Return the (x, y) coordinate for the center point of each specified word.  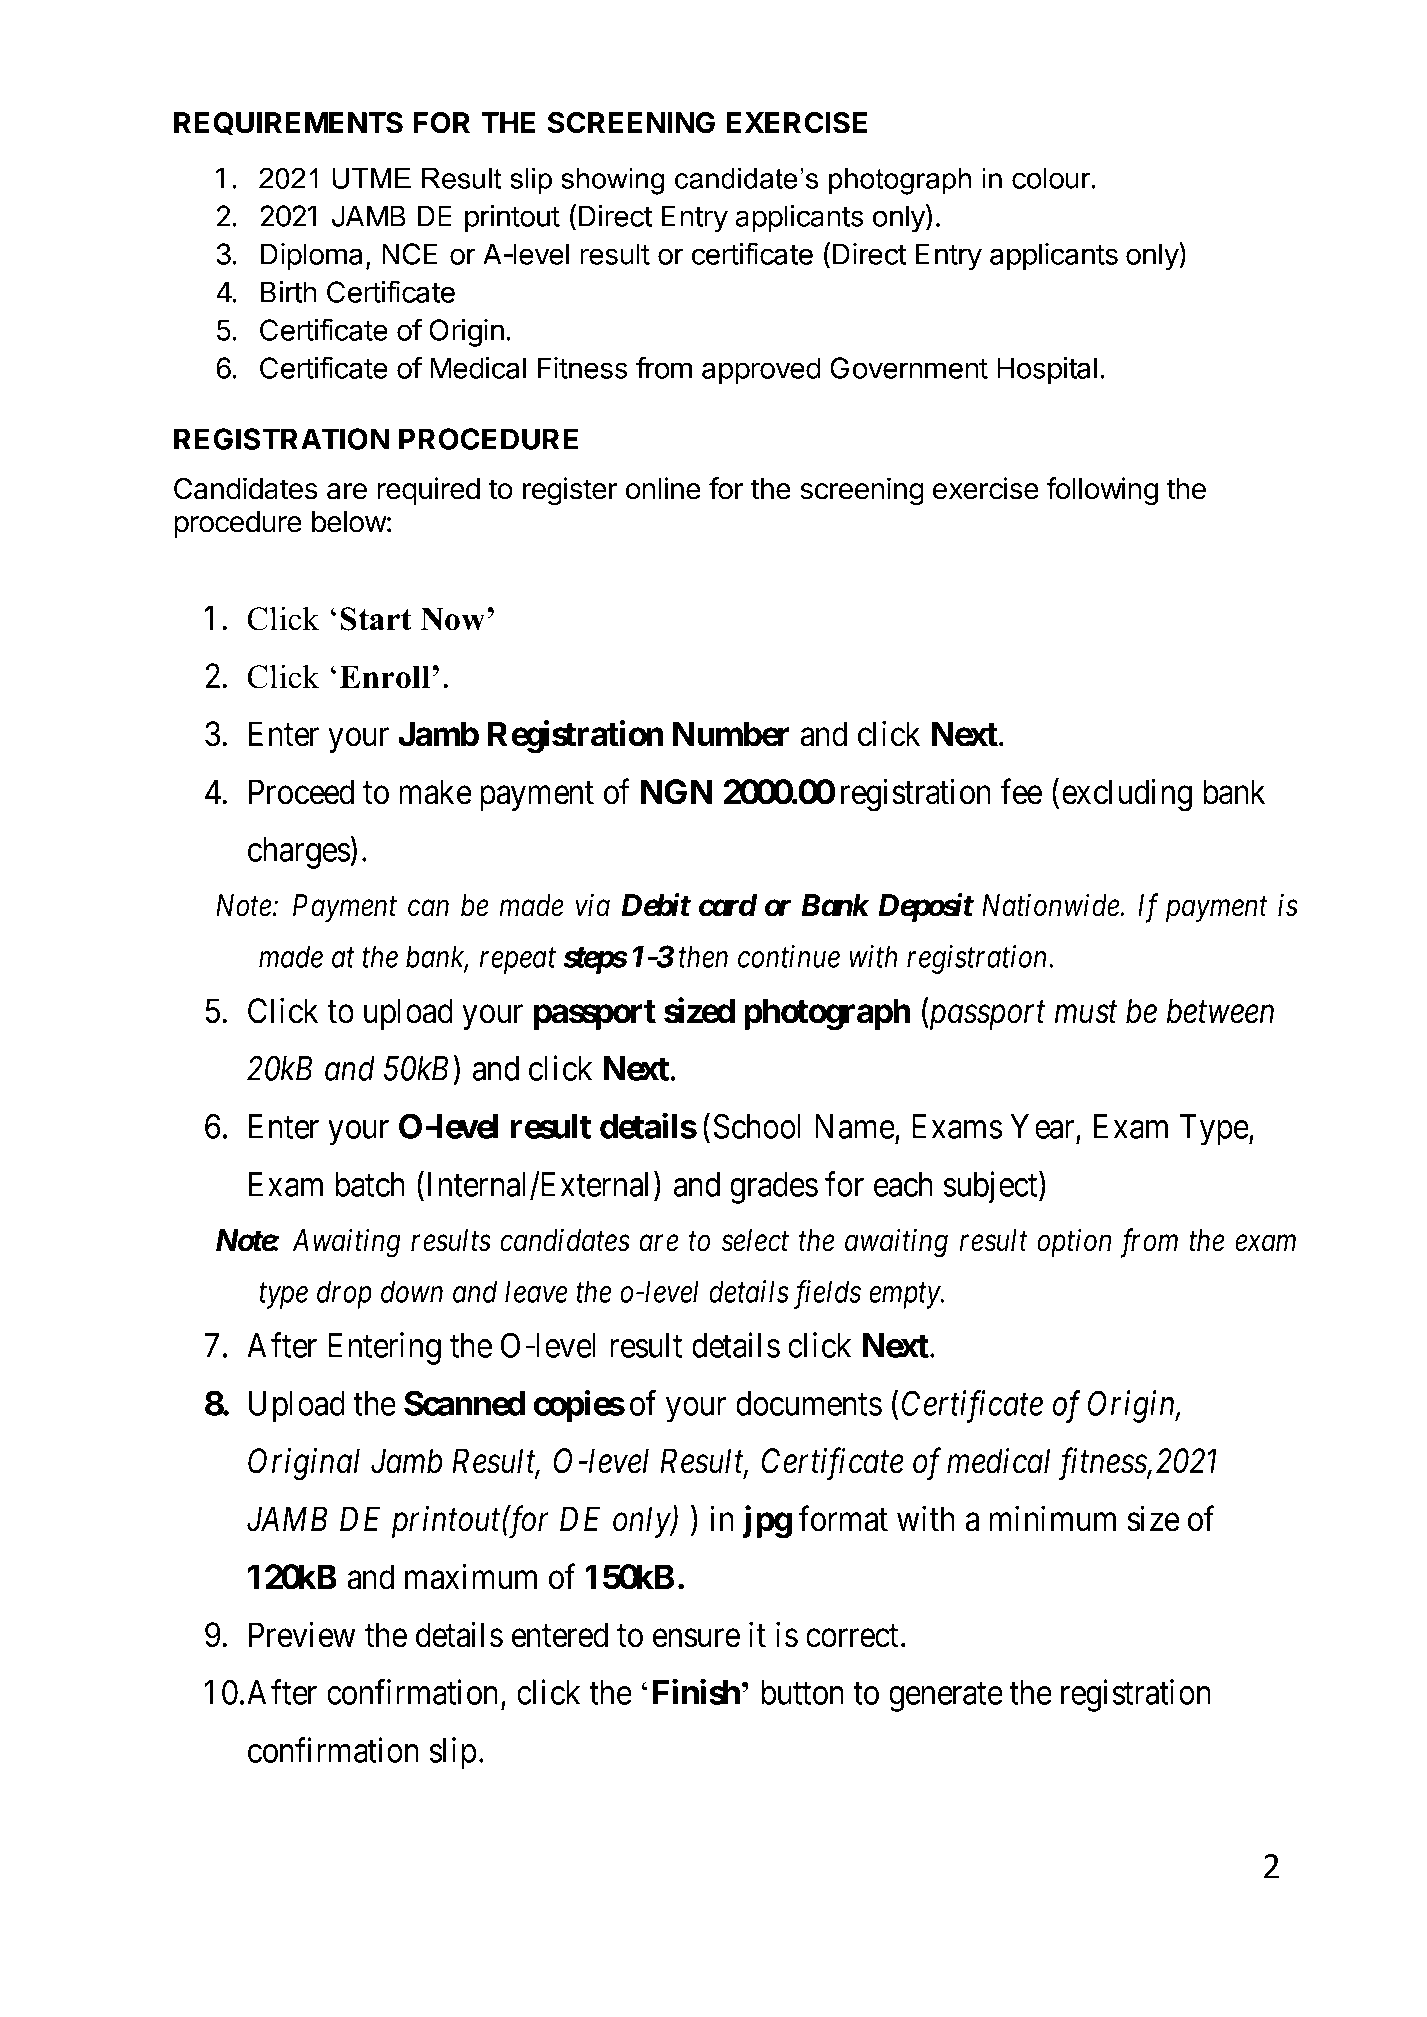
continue (789, 957)
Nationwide (1051, 905)
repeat (518, 961)
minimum (1052, 1519)
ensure (696, 1638)
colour (1051, 178)
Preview (302, 1635)
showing (612, 181)
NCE (409, 254)
